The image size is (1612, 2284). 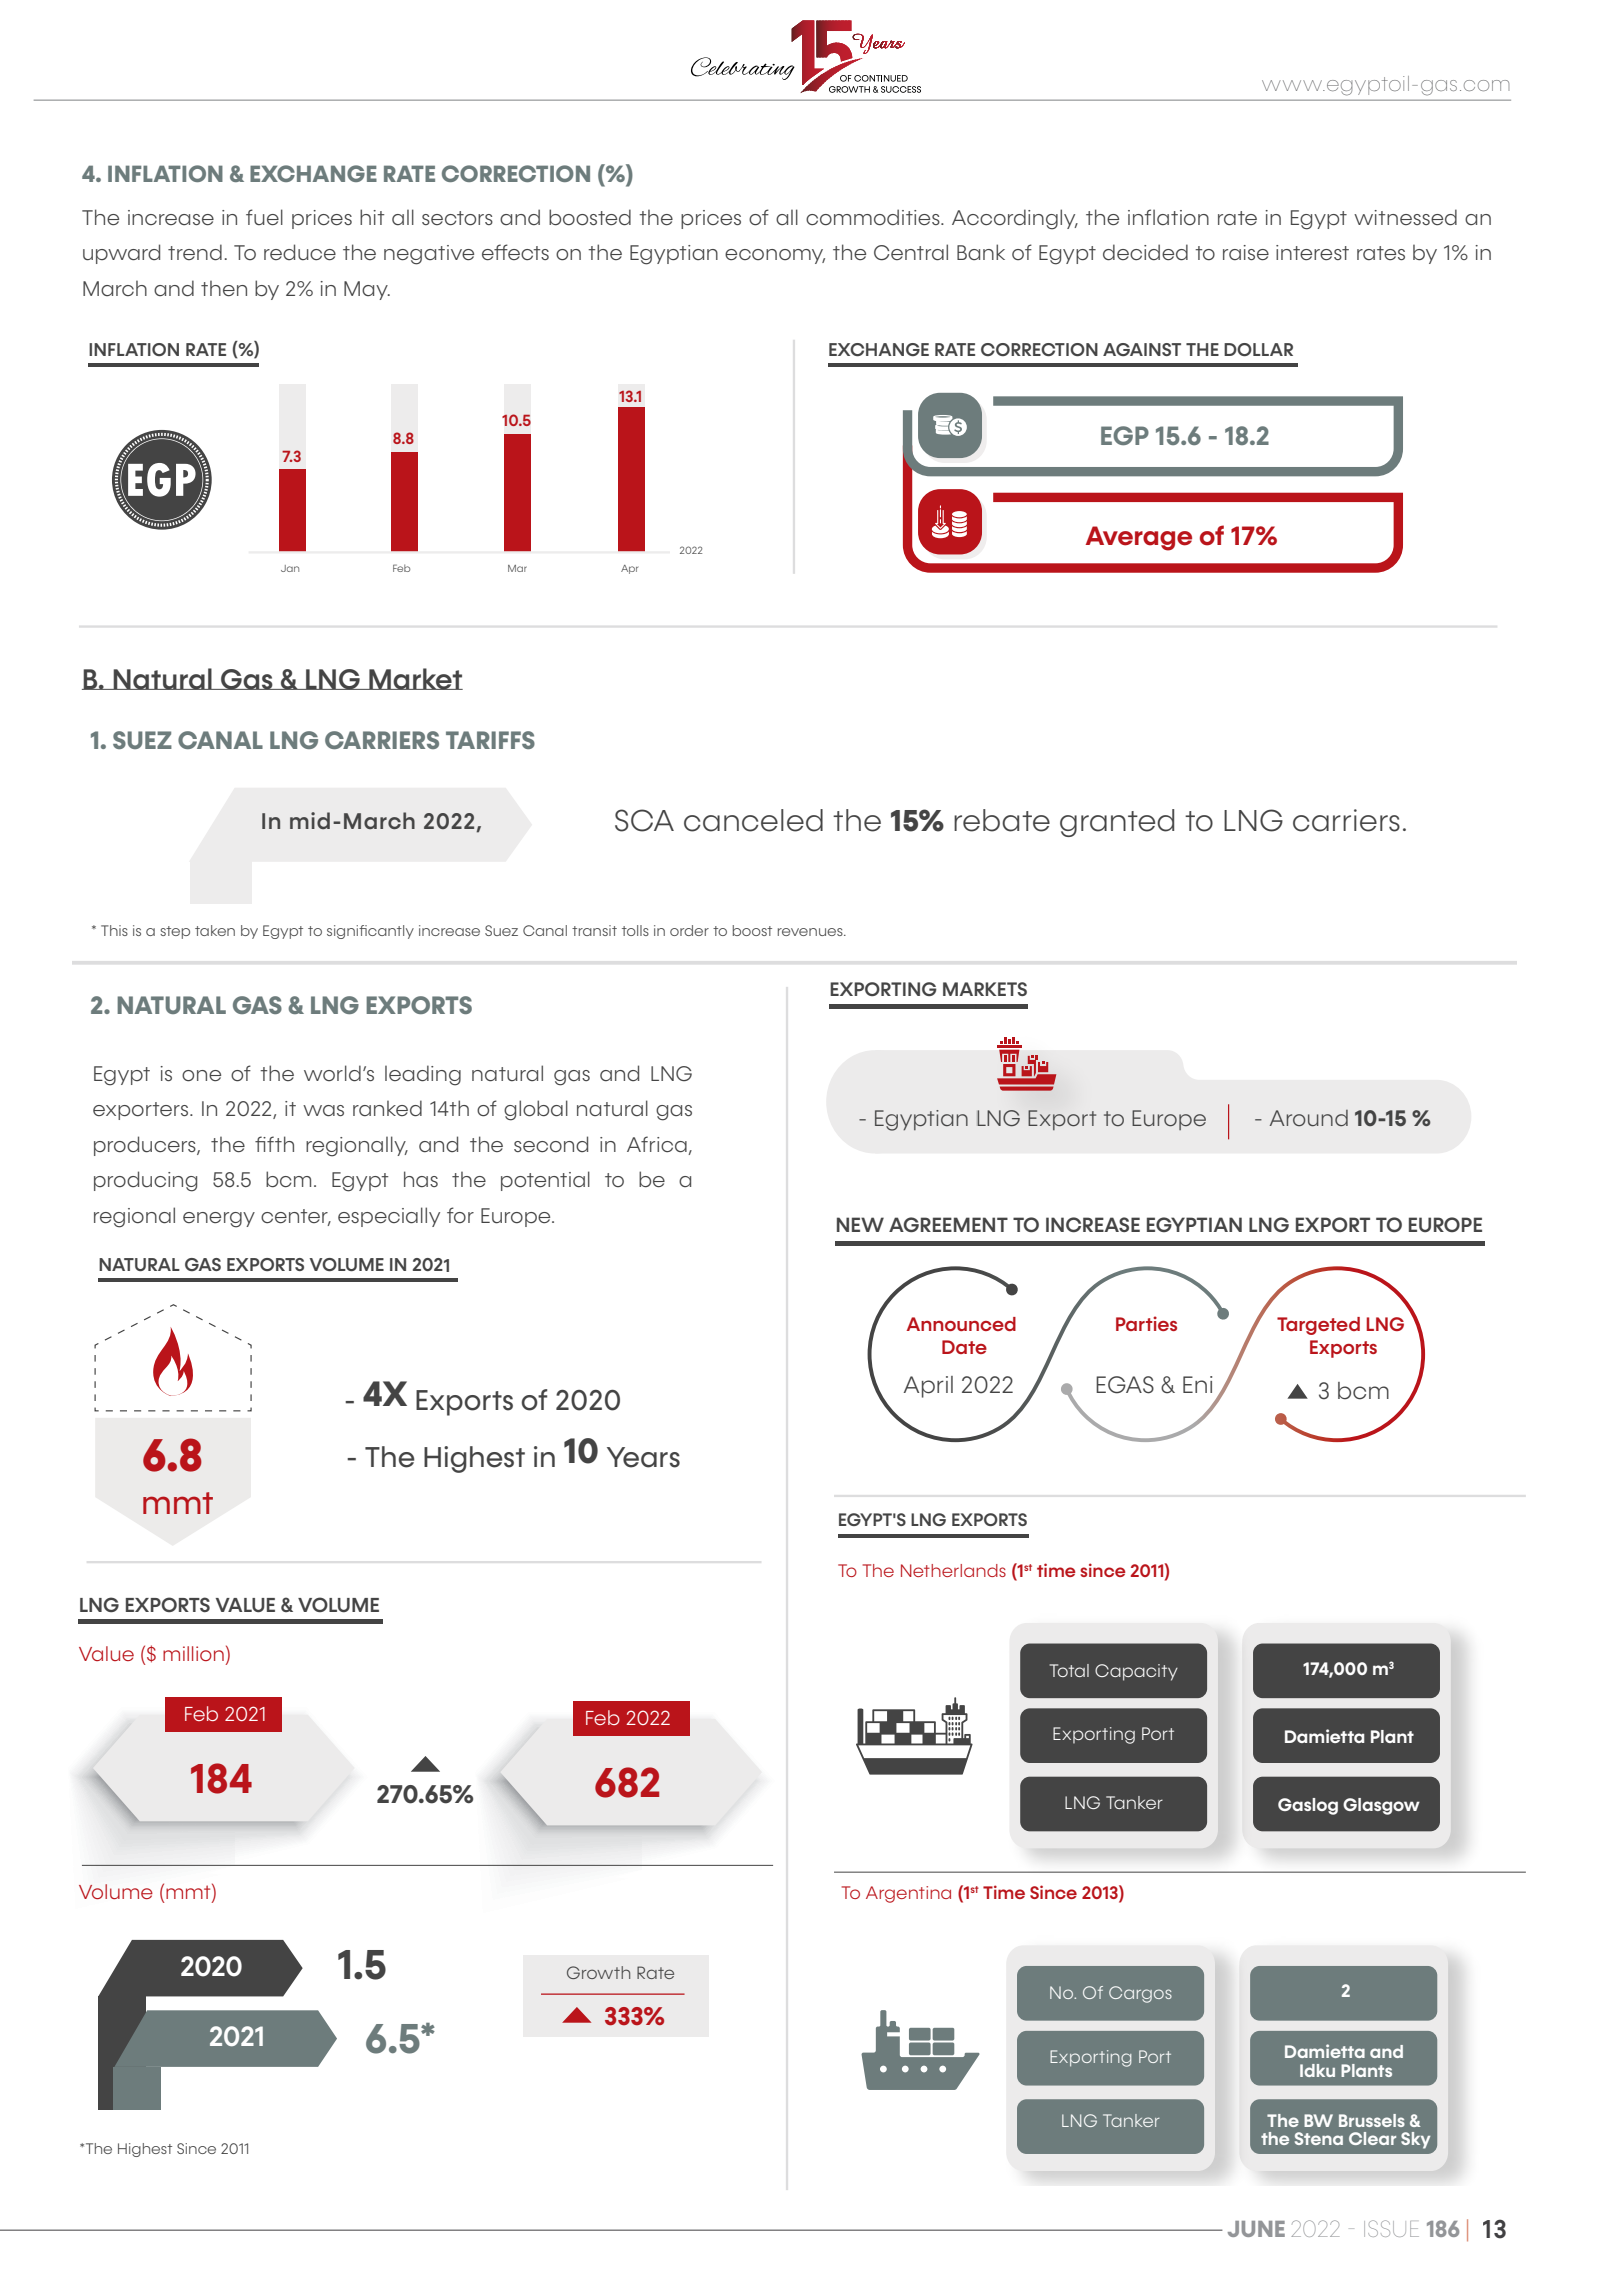 What do you see at coordinates (219, 1220) in the screenshot?
I see `energy` at bounding box center [219, 1220].
